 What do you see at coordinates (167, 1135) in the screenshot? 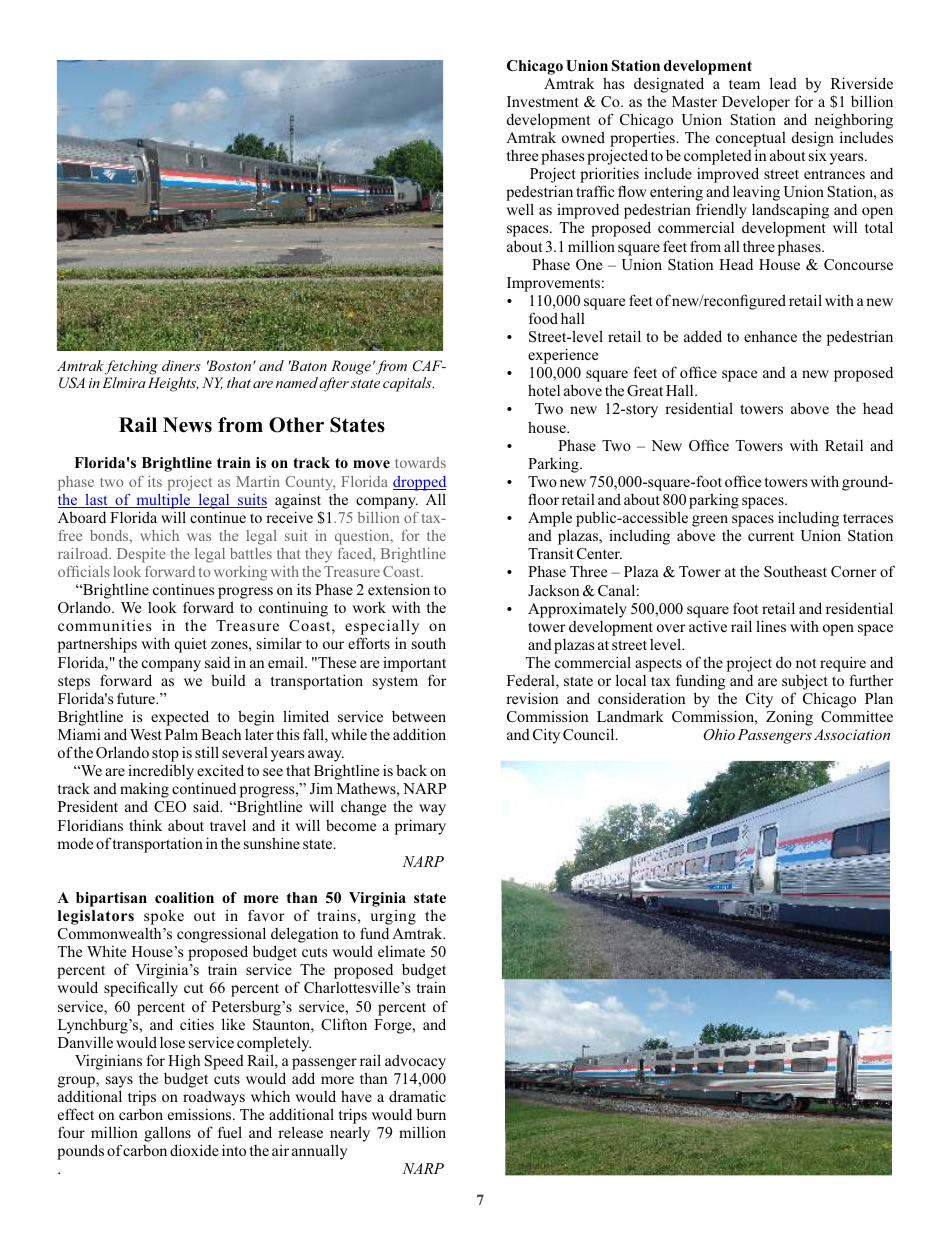
I see `gallons` at bounding box center [167, 1135].
